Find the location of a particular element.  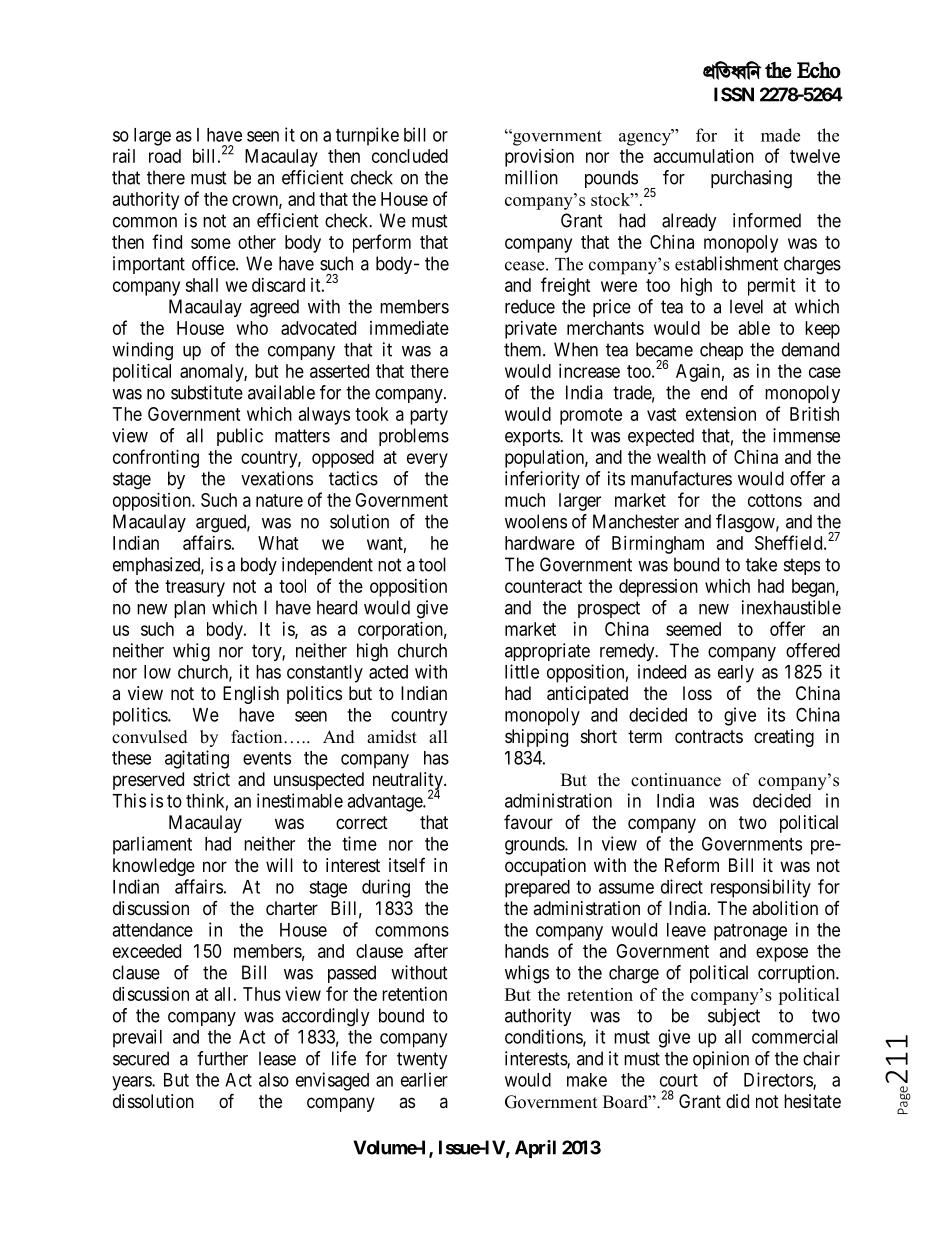

plan is located at coordinates (189, 609).
